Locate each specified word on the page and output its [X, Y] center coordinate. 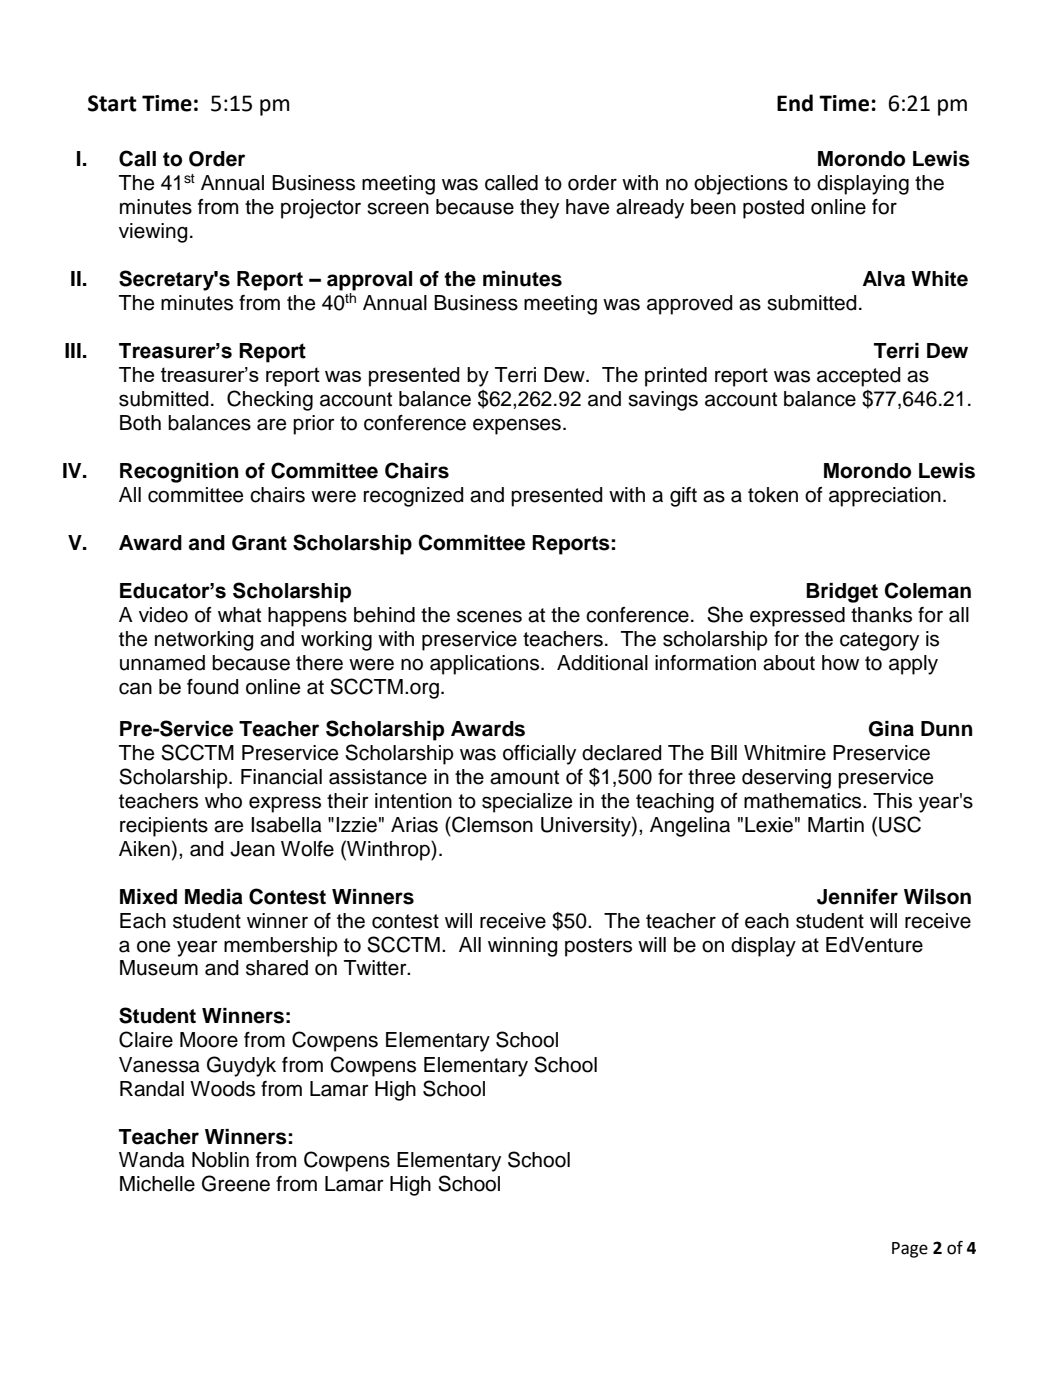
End [795, 103]
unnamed [162, 663]
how [840, 663]
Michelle [157, 1184]
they [539, 209]
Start [112, 103]
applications [484, 665]
